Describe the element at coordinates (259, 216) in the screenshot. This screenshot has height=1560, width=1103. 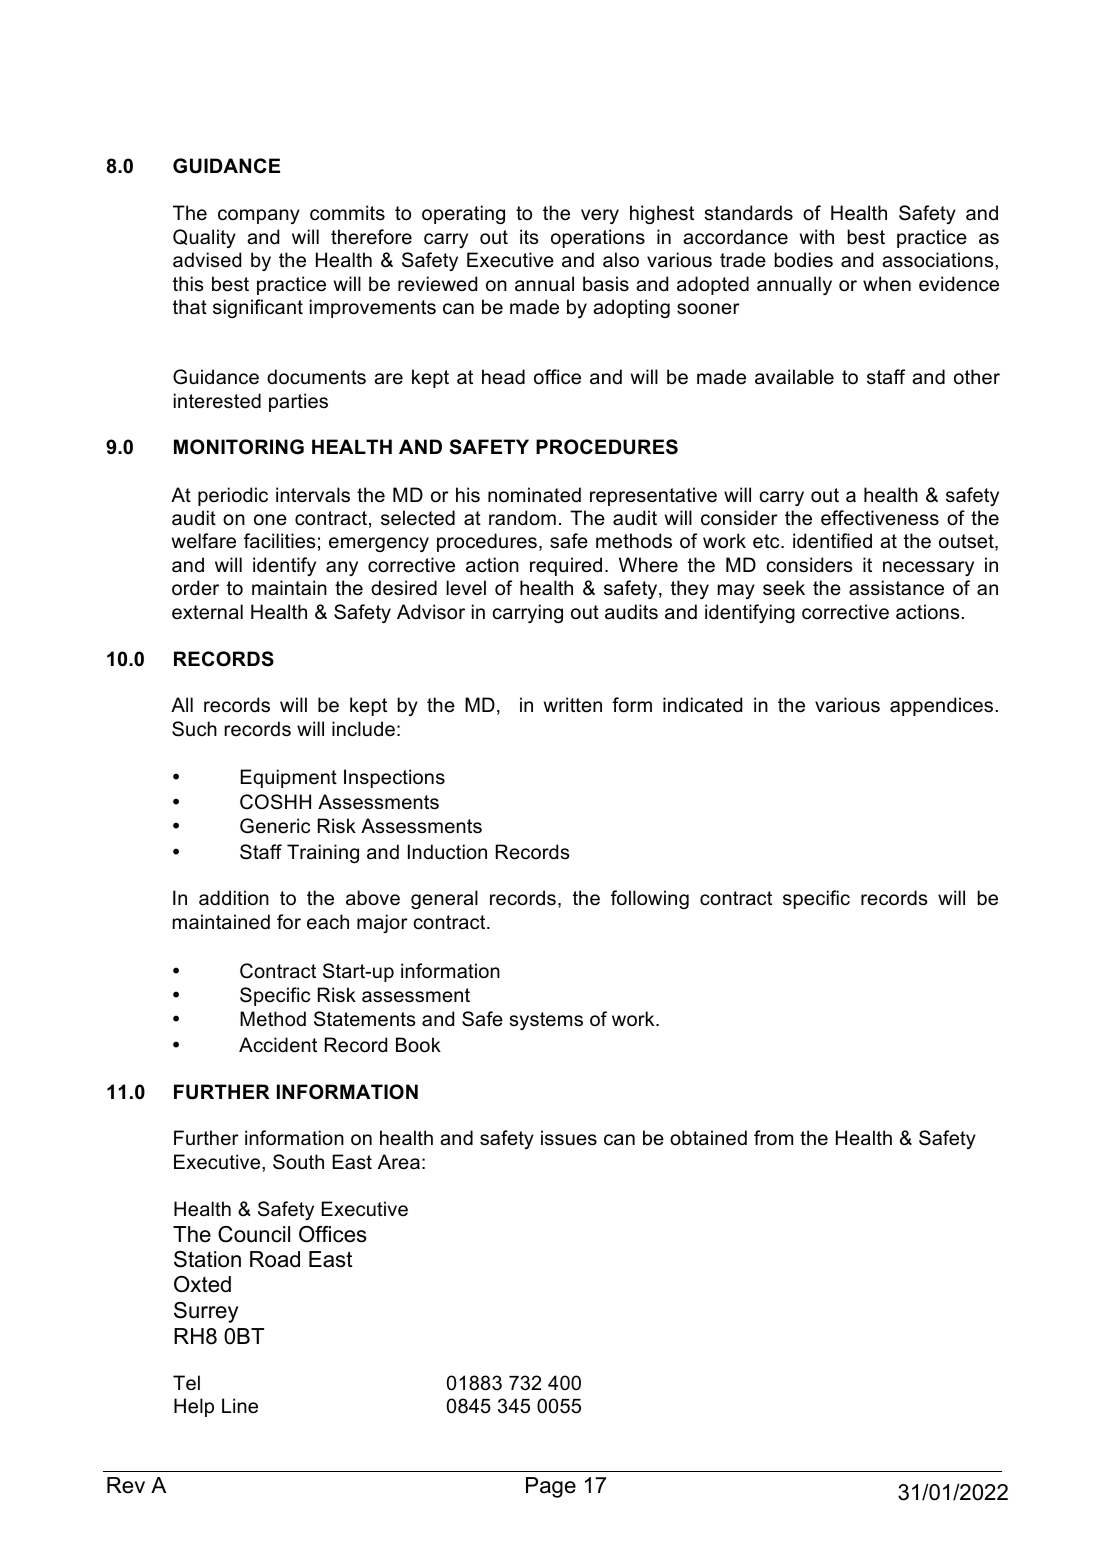
I see `company` at that location.
